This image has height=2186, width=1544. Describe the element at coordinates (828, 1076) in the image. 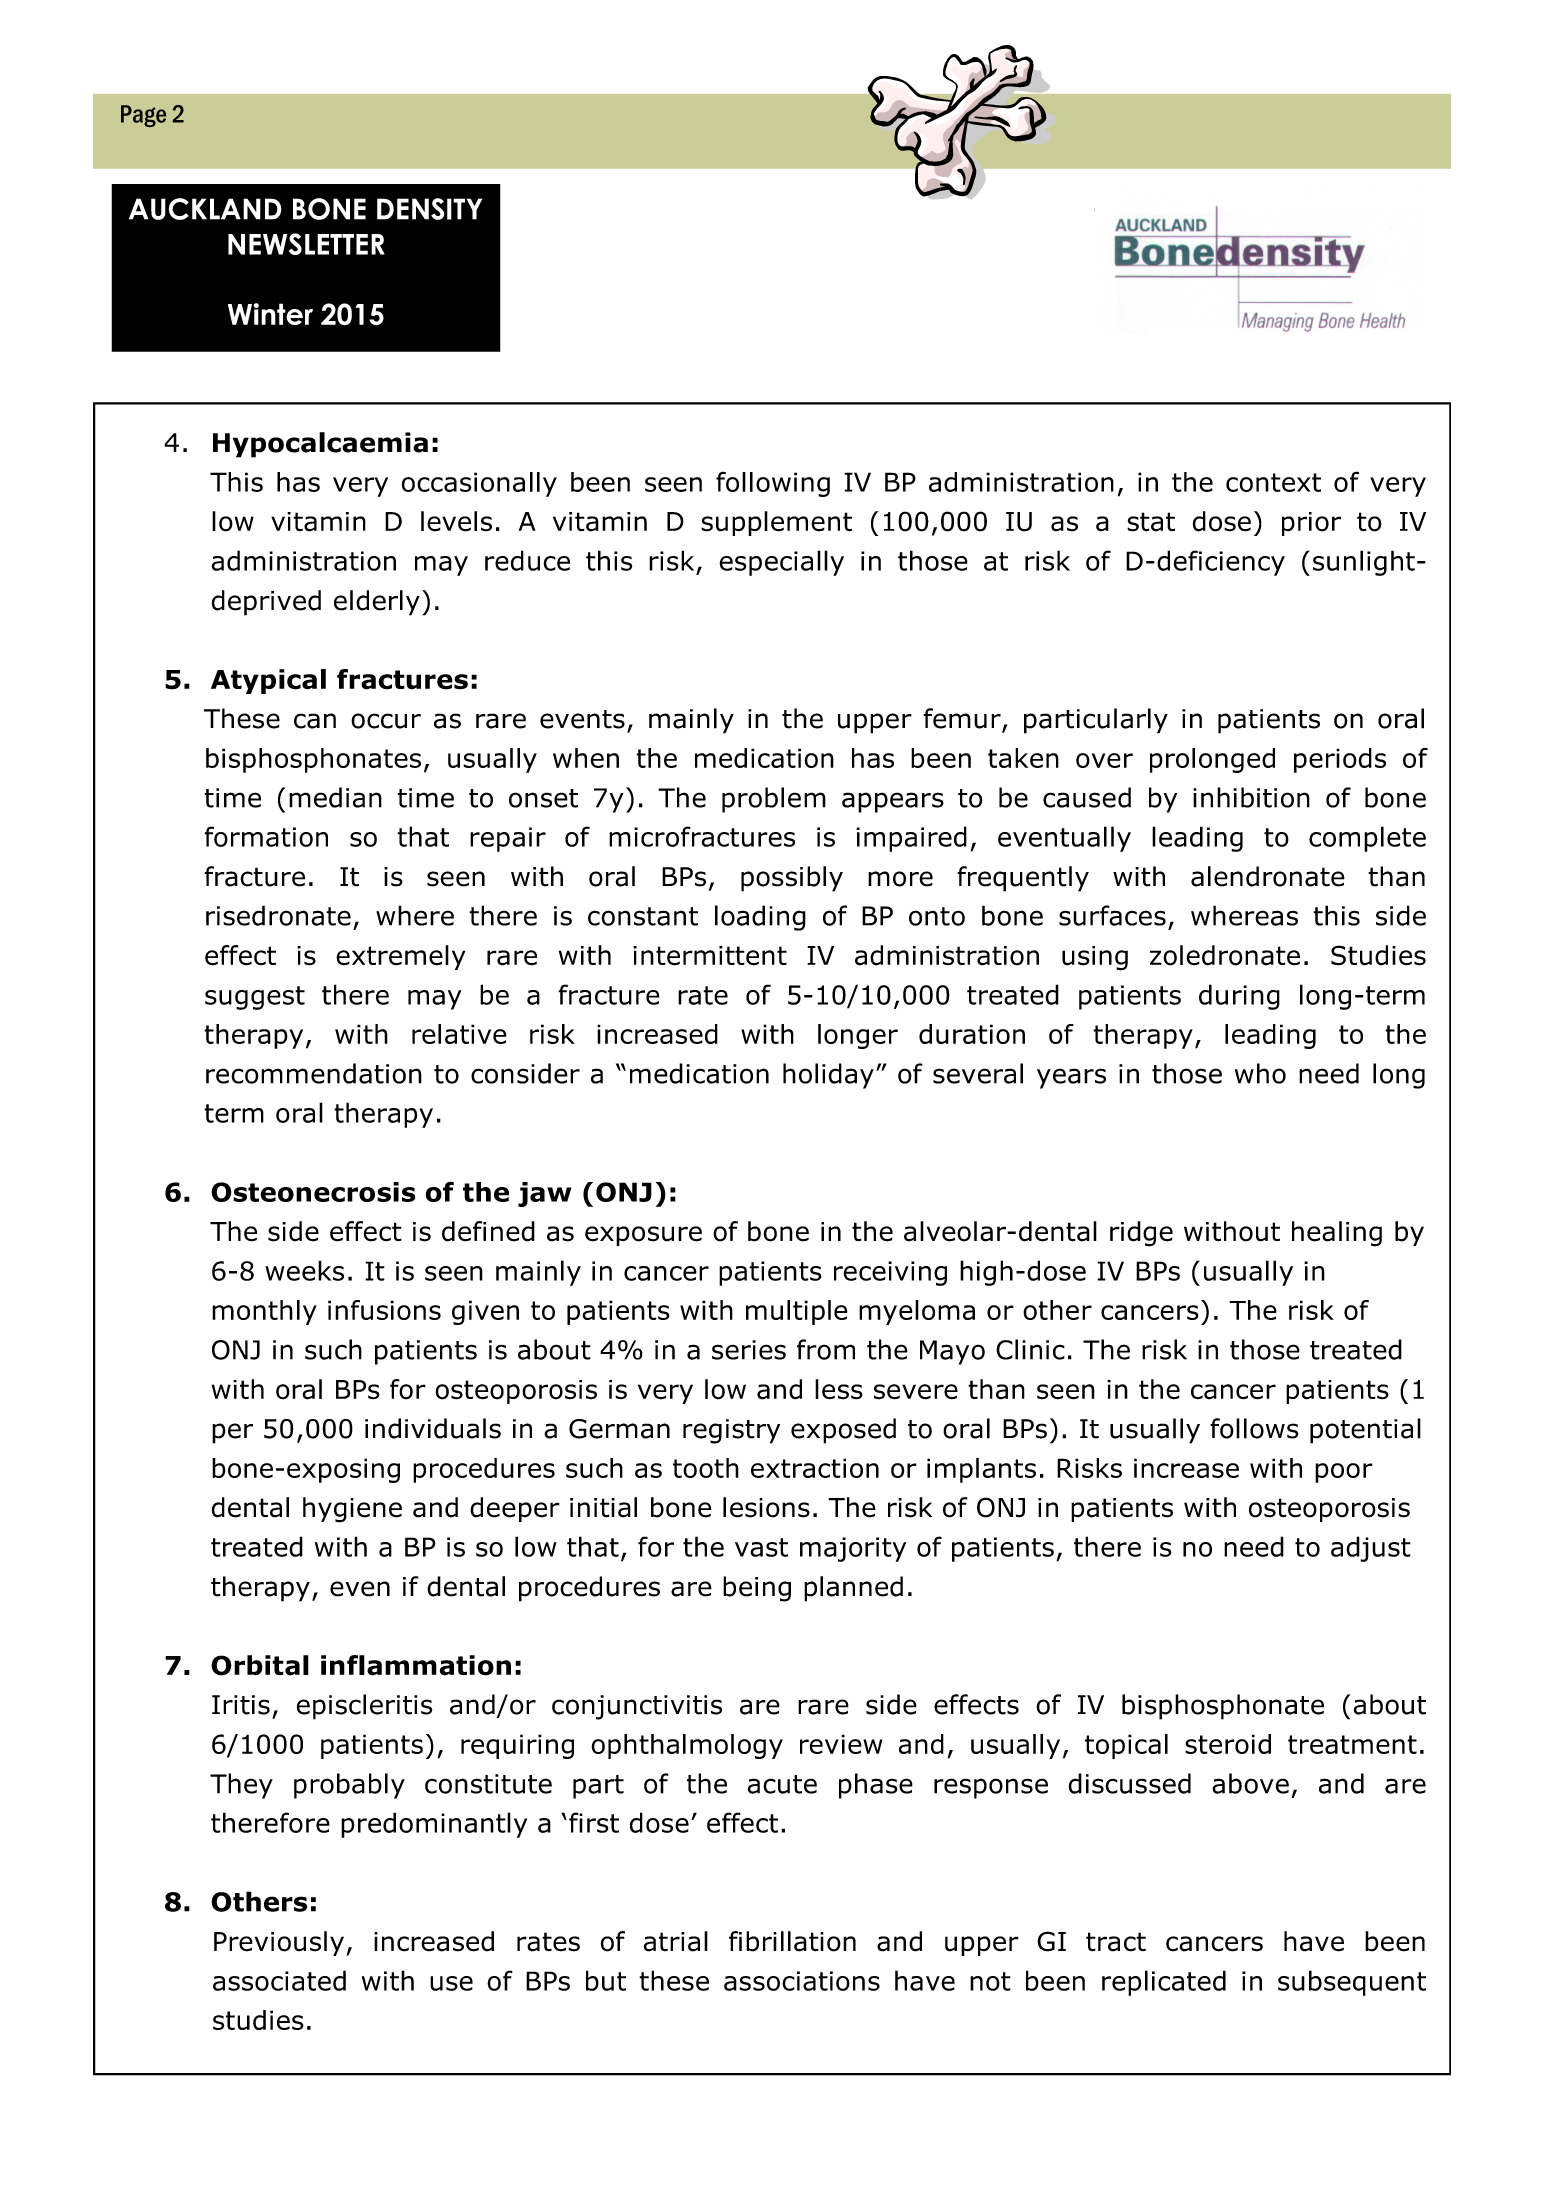

I see `holiday` at that location.
